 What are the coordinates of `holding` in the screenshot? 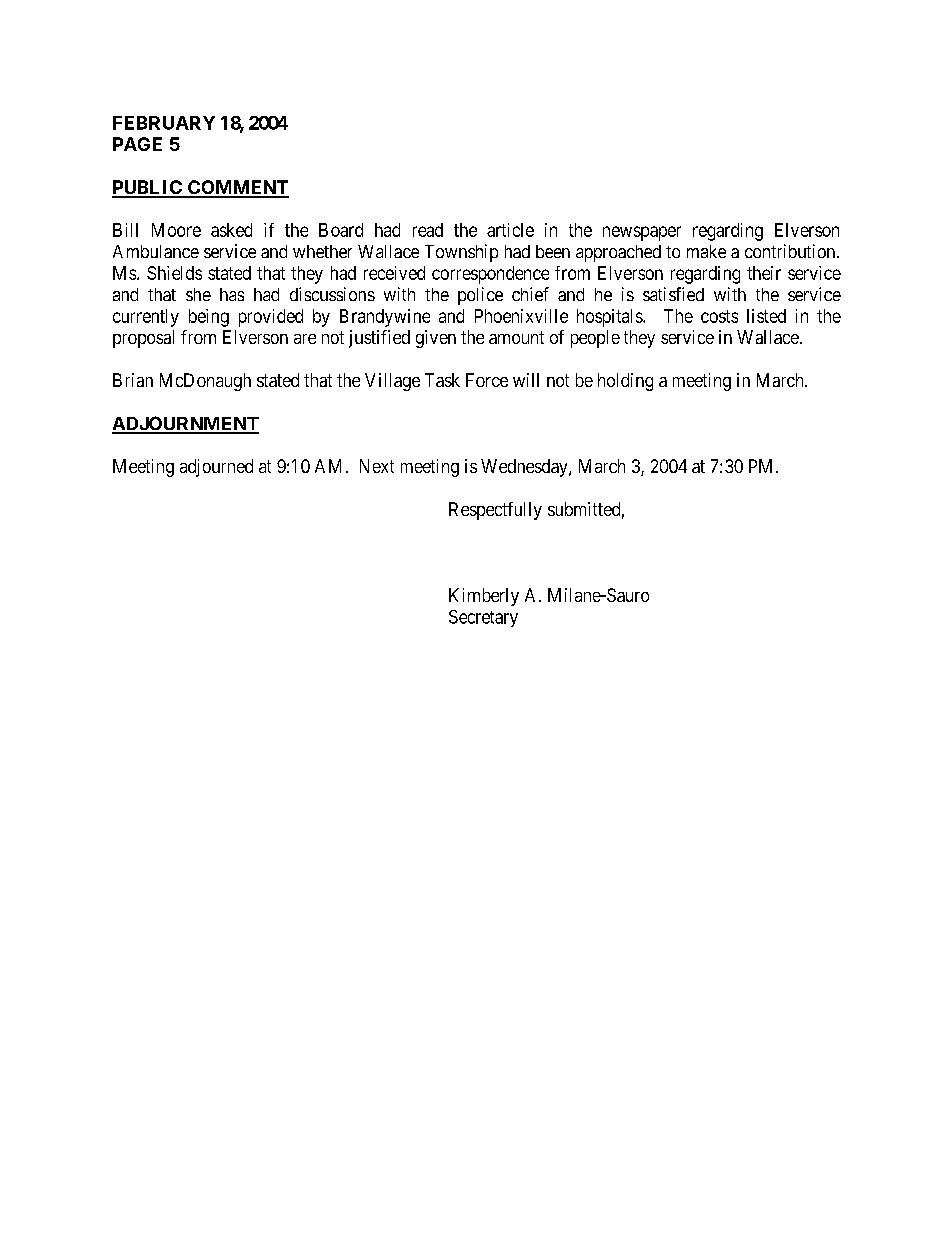 It's located at (625, 382).
